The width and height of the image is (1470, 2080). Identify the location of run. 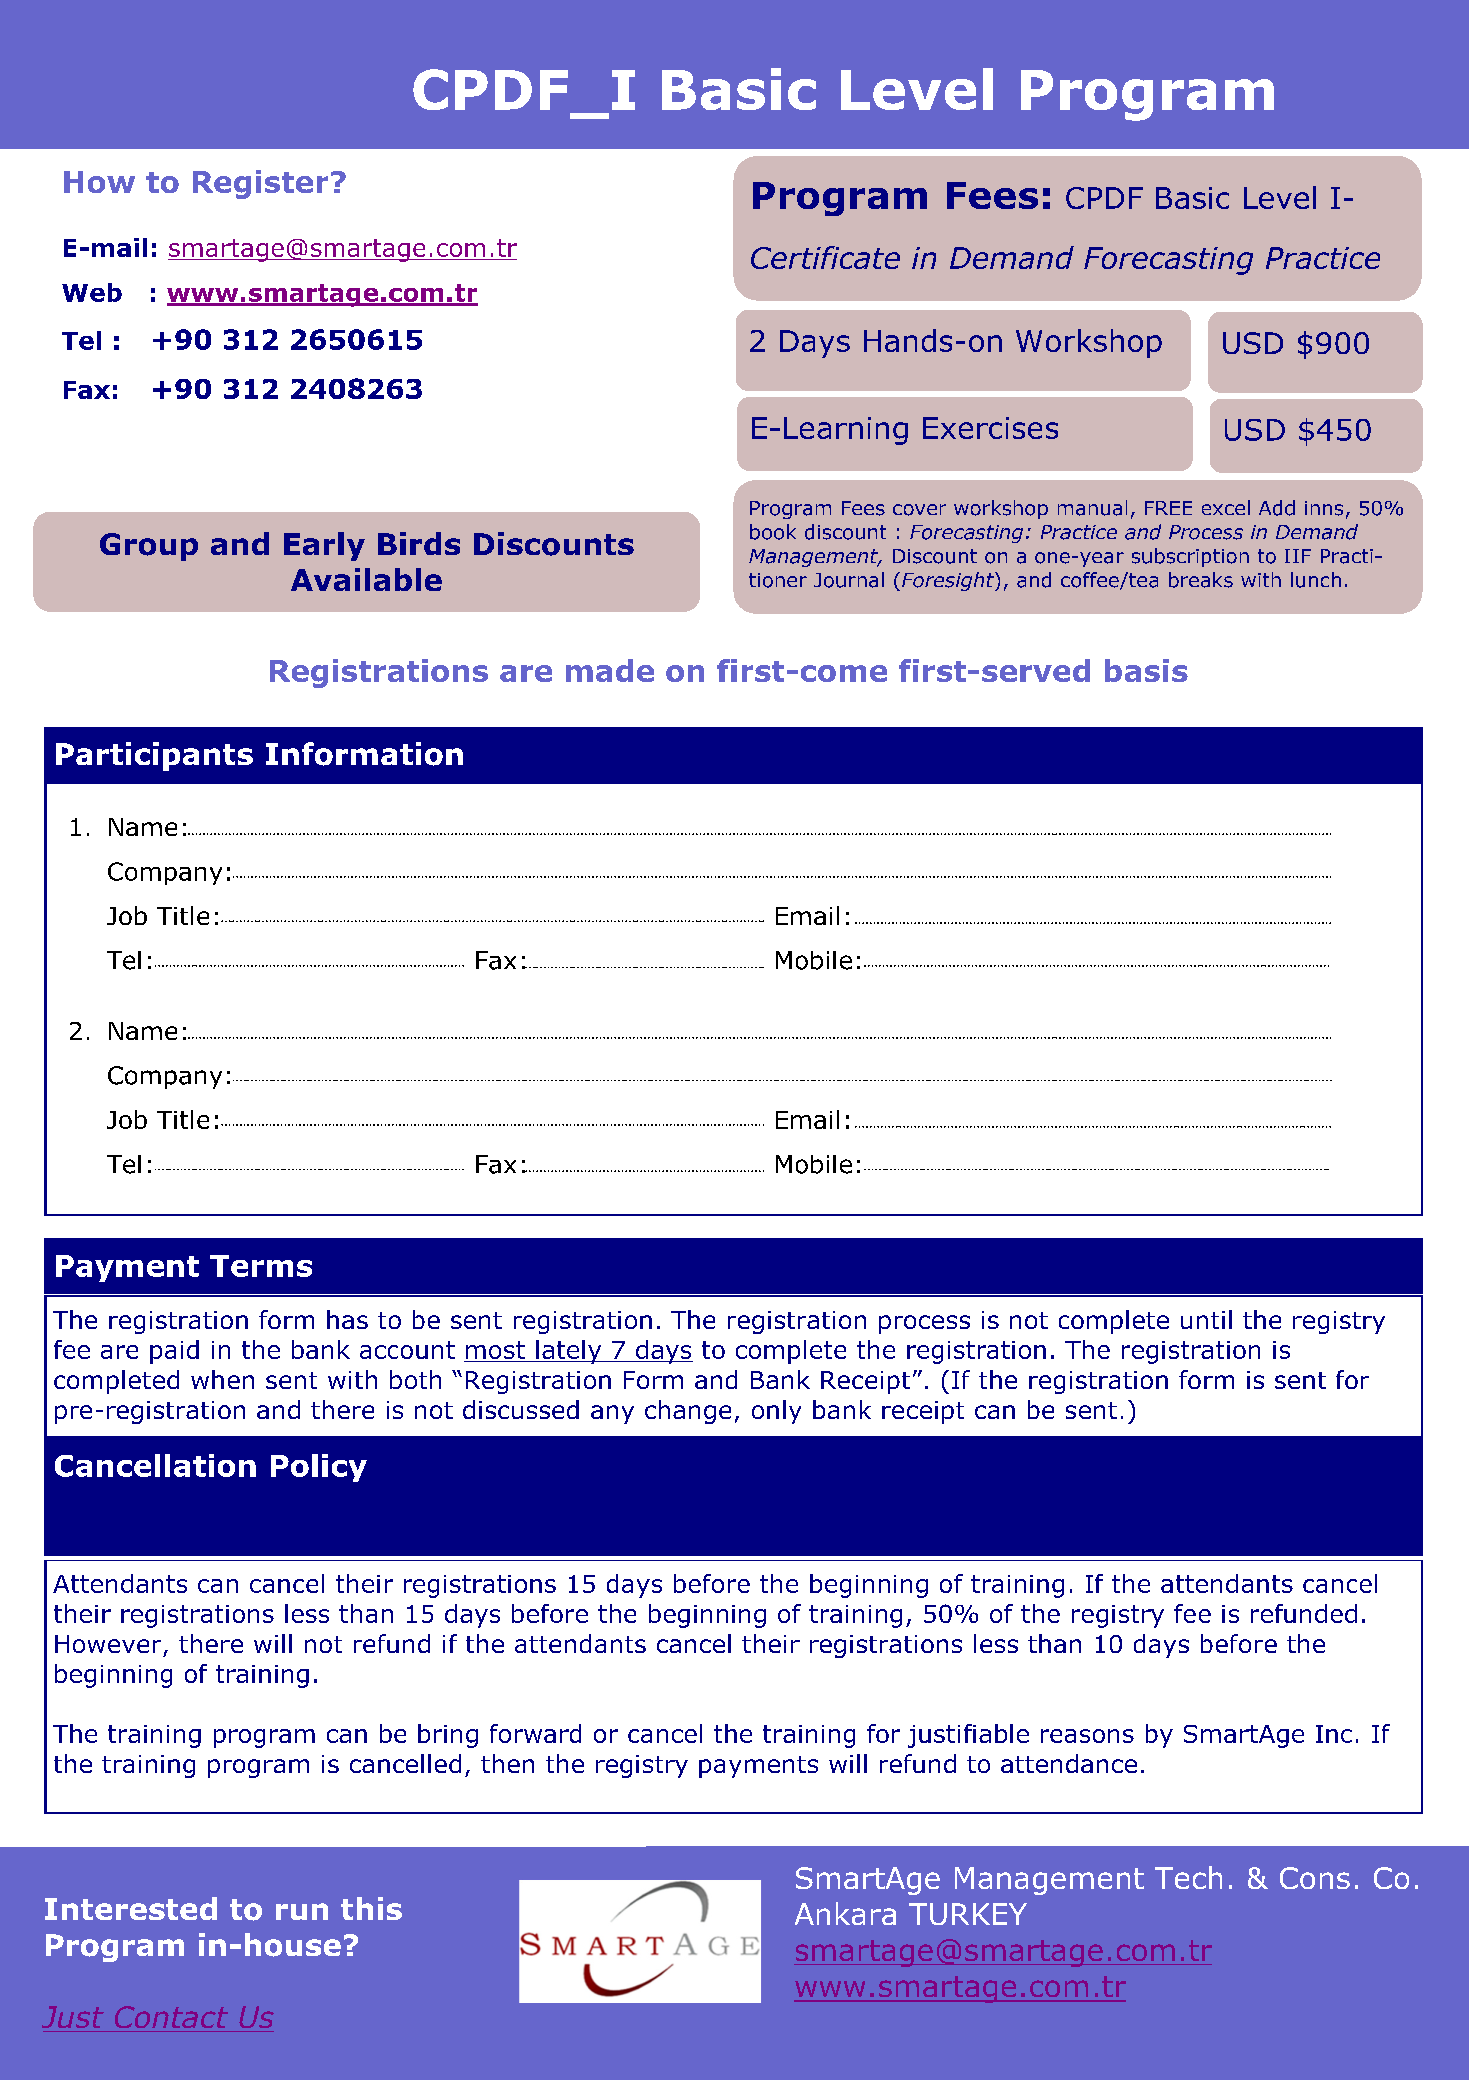
(302, 1911).
